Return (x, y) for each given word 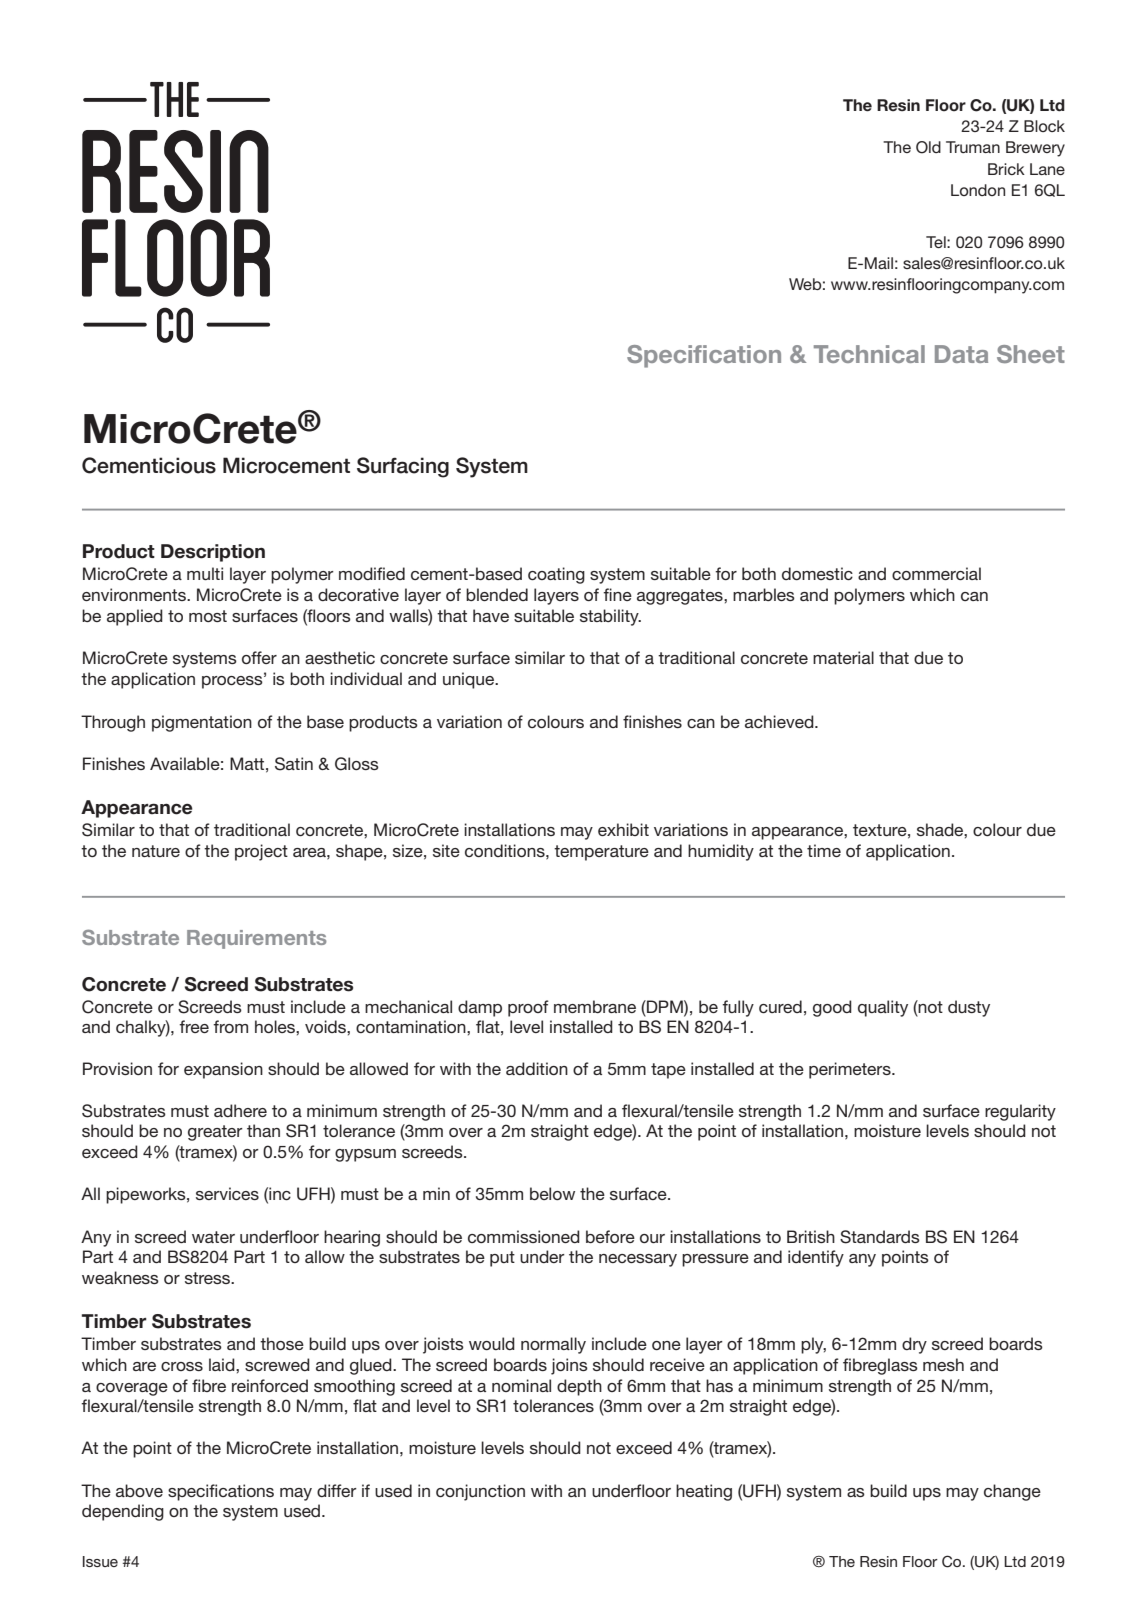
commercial (936, 573)
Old (928, 147)
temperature (601, 853)
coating (556, 575)
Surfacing (403, 467)
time (824, 850)
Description (213, 553)
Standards (880, 1237)
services (227, 1193)
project (261, 852)
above (139, 1490)
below (552, 1193)
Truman (973, 147)
